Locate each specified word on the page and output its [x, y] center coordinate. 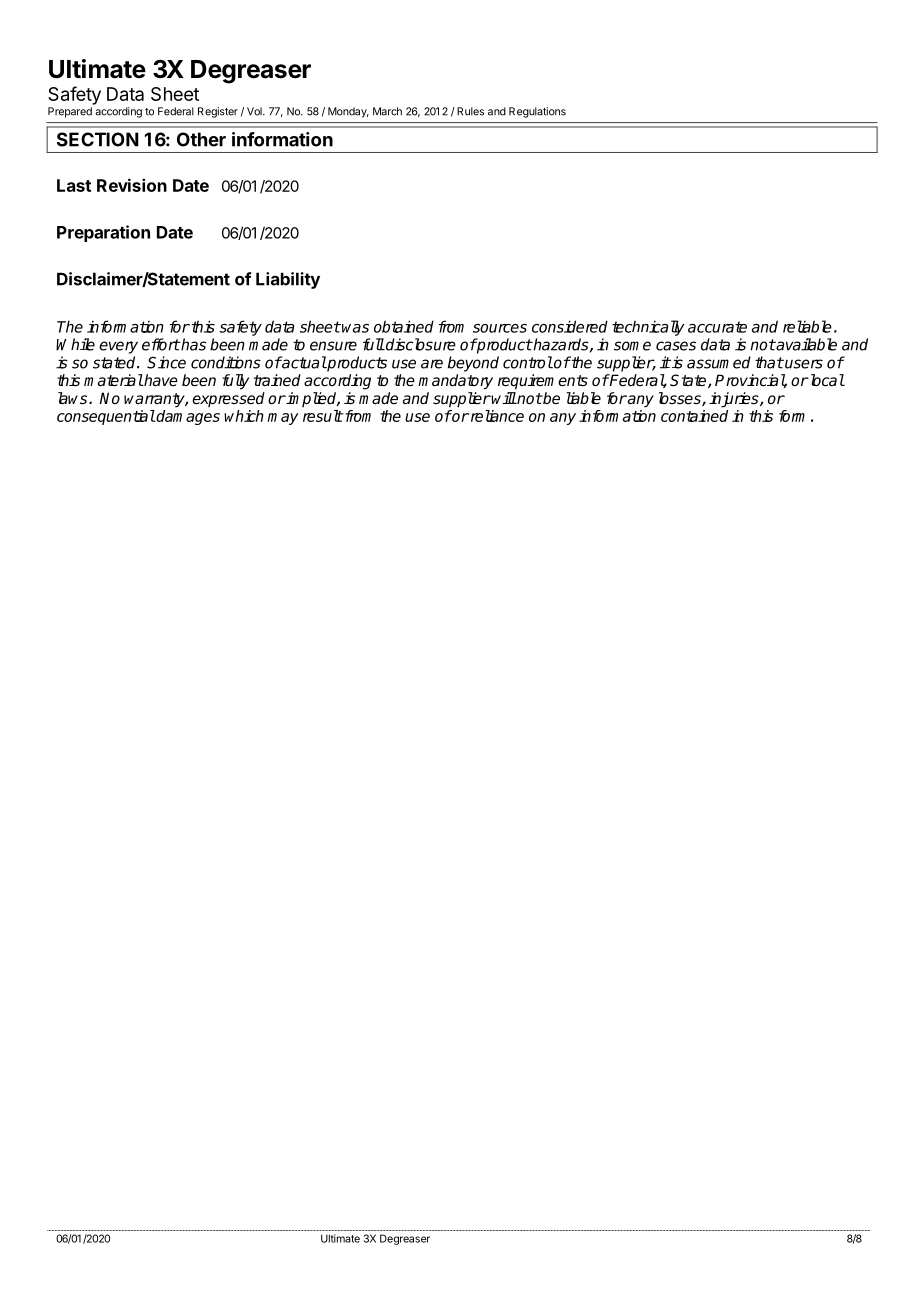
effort [161, 344]
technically [648, 328]
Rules [470, 111]
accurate [717, 327]
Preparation [103, 233]
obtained [404, 326]
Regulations [537, 112]
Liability [288, 280]
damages [188, 417]
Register [218, 112]
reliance [496, 416]
